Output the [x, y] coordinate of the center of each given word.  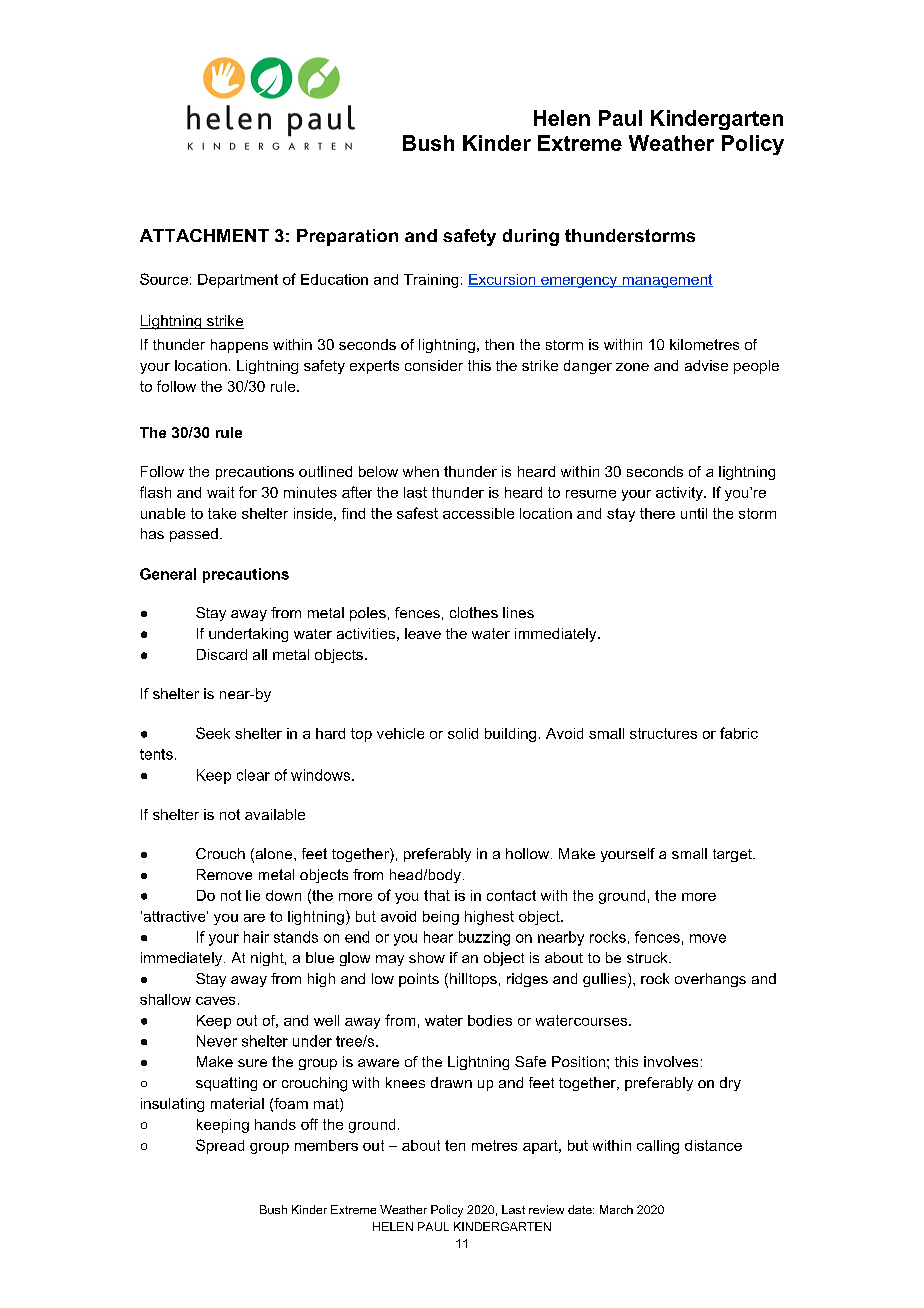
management [666, 281]
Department [238, 281]
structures [663, 733]
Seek [213, 733]
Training [431, 281]
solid [463, 733]
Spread [220, 1146]
